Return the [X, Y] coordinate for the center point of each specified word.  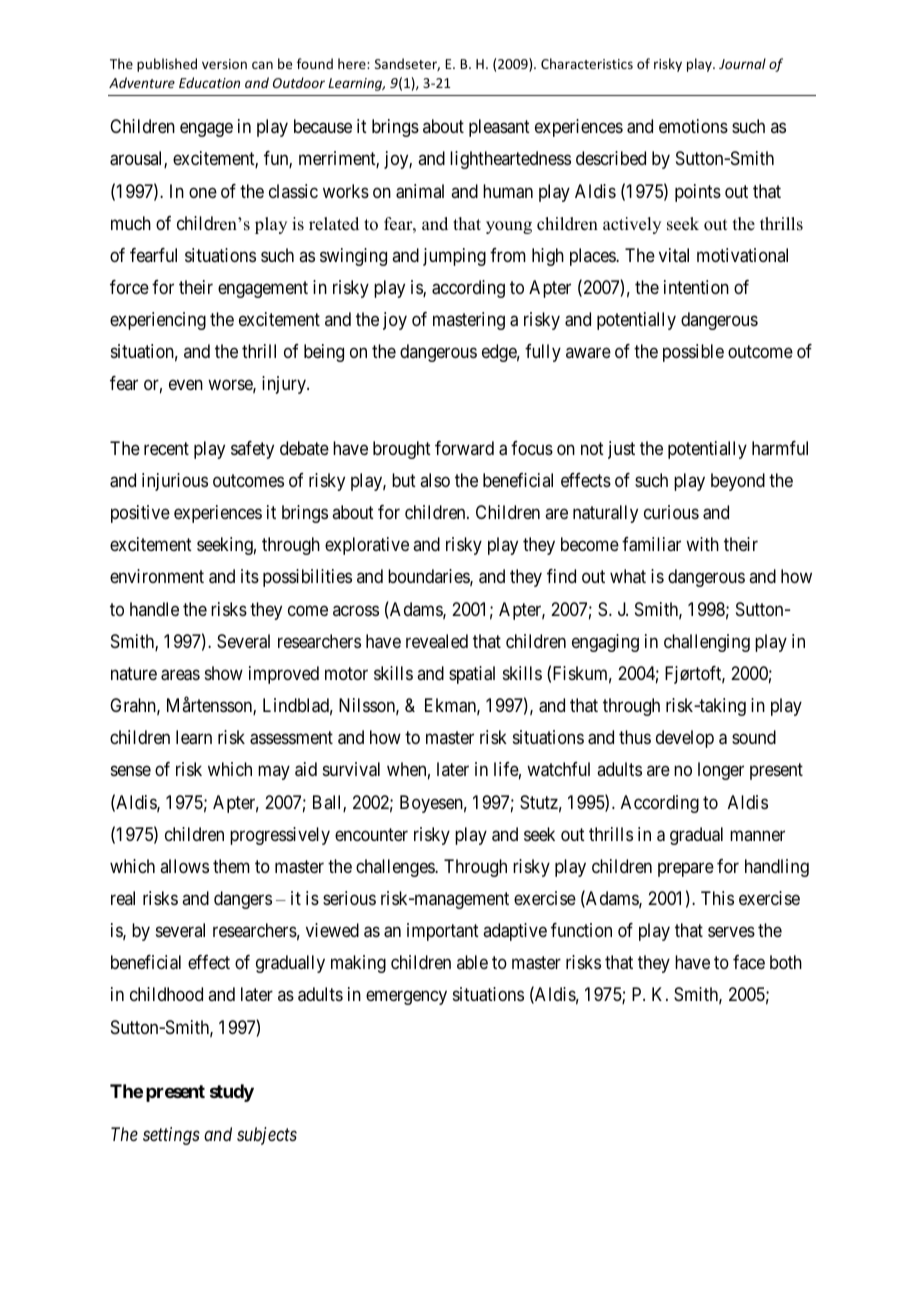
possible [693, 353]
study [232, 1093]
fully [543, 353]
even [186, 385]
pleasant [499, 128]
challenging [707, 643]
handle [154, 609]
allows [184, 866]
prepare [686, 869]
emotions [693, 126]
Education [209, 82]
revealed [437, 641]
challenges [396, 868]
